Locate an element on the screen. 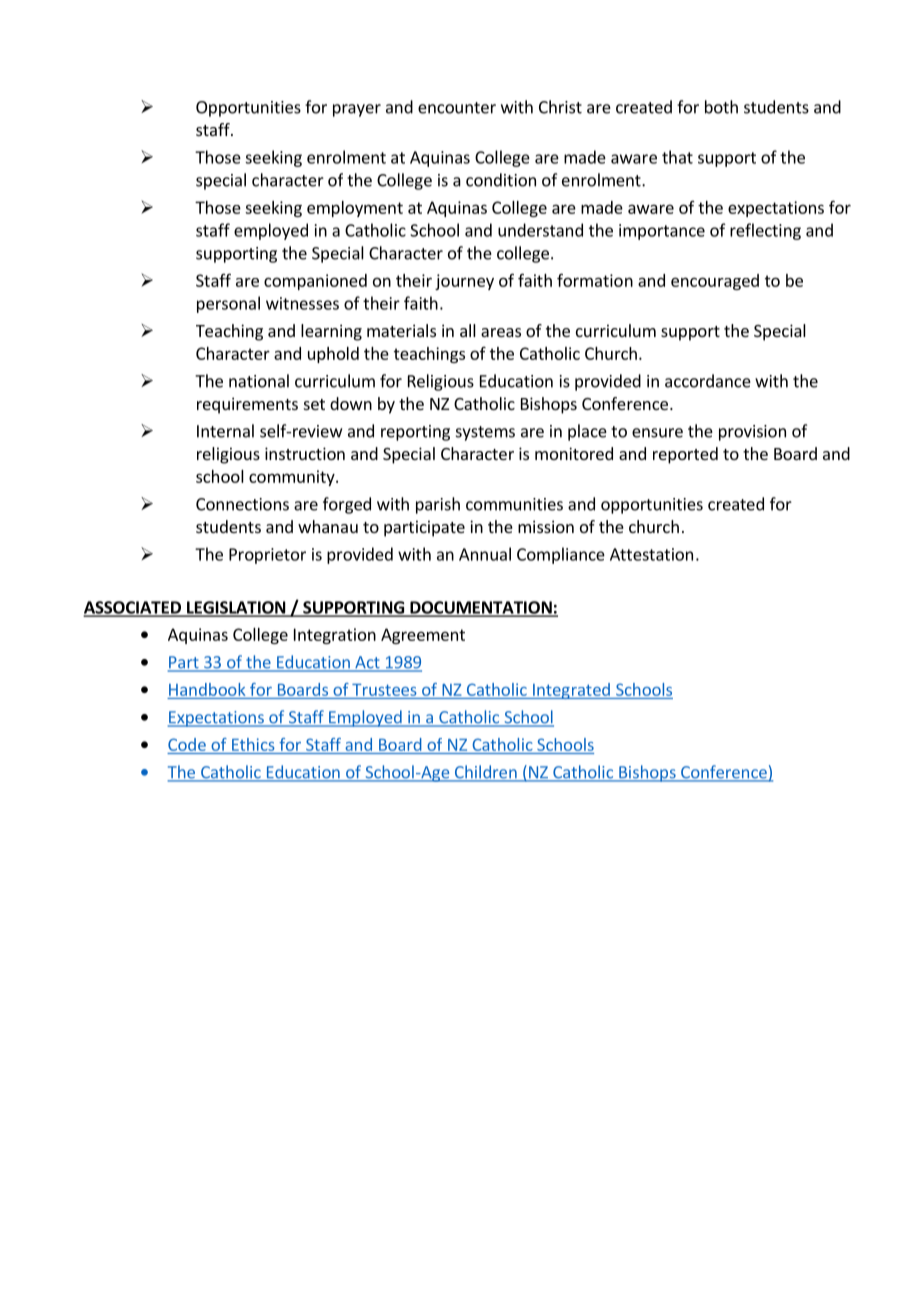  Internal is located at coordinates (225, 431).
